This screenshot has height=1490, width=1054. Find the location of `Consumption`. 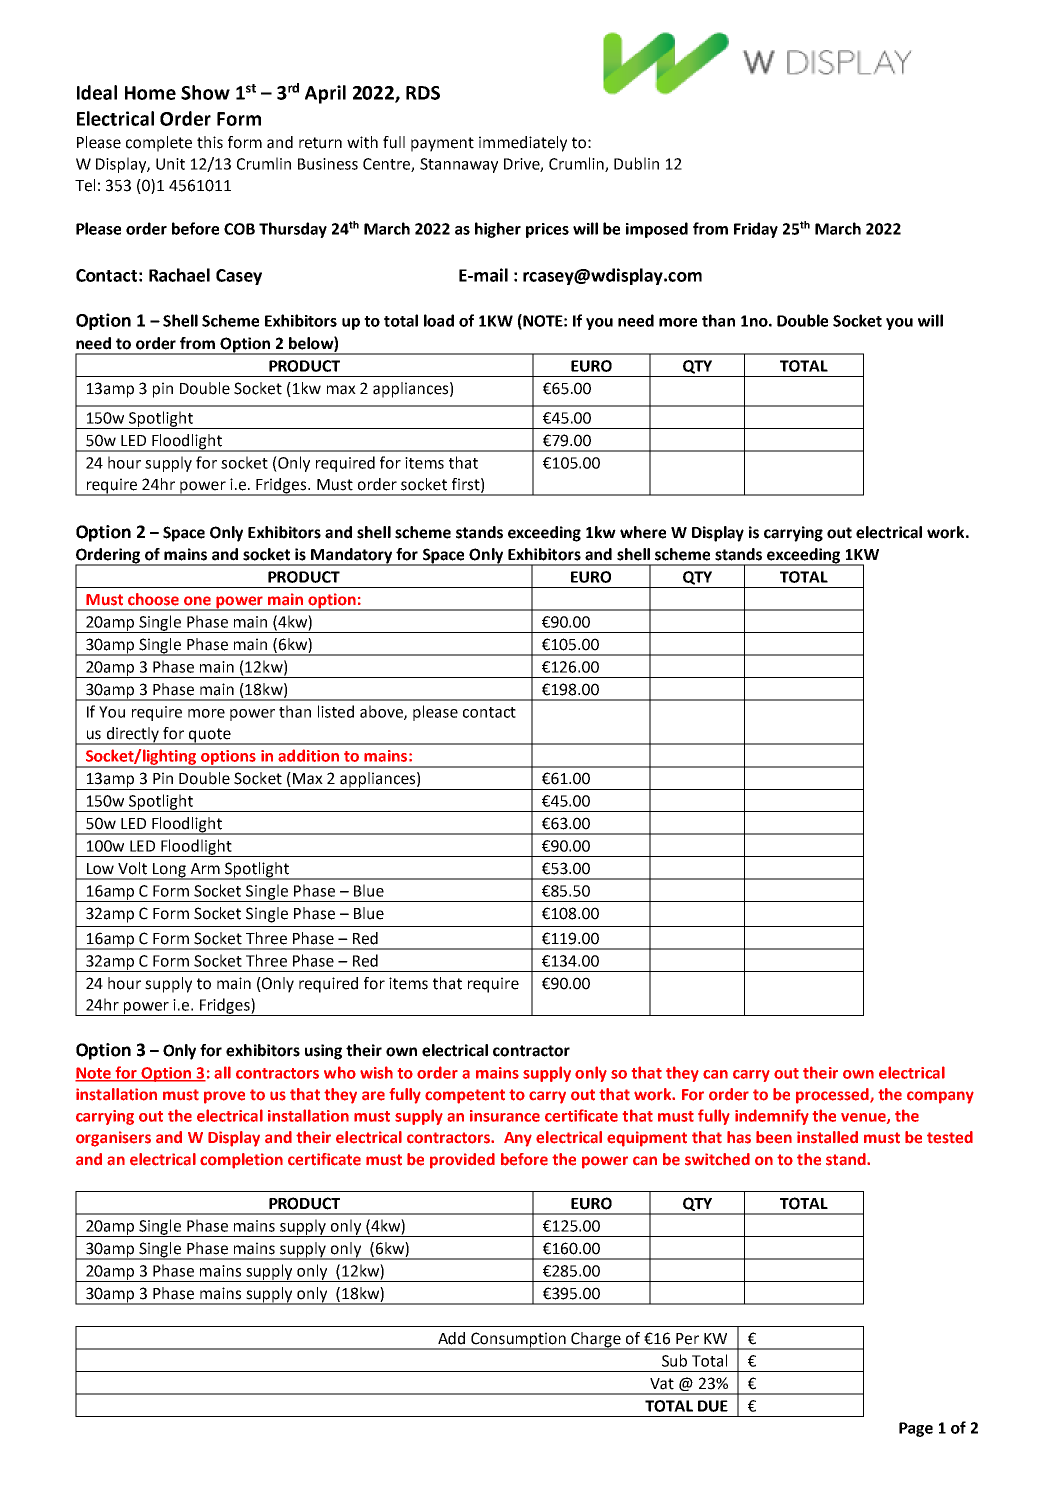

Consumption is located at coordinates (518, 1340).
